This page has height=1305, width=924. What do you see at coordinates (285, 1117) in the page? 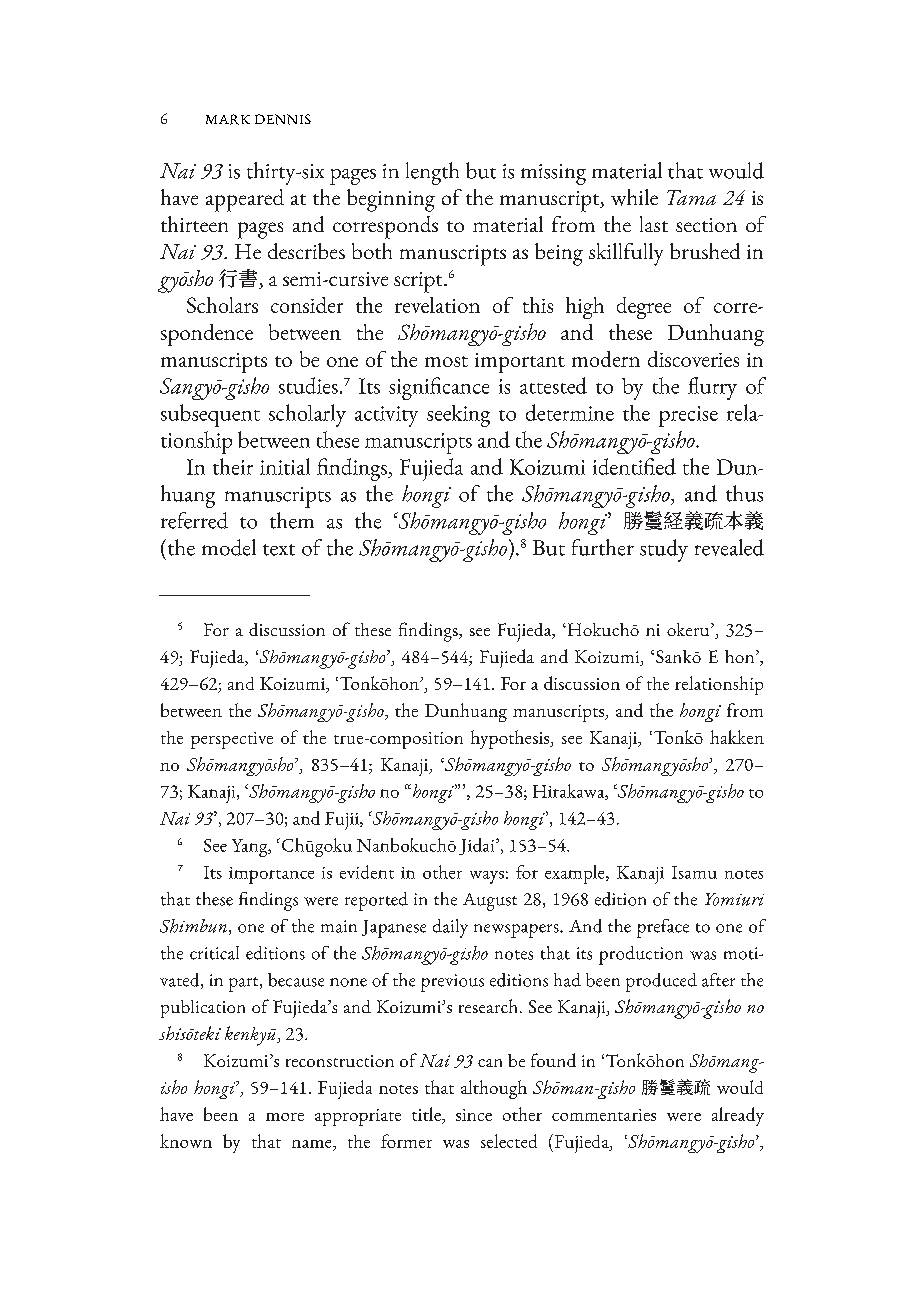
I see `more` at bounding box center [285, 1117].
